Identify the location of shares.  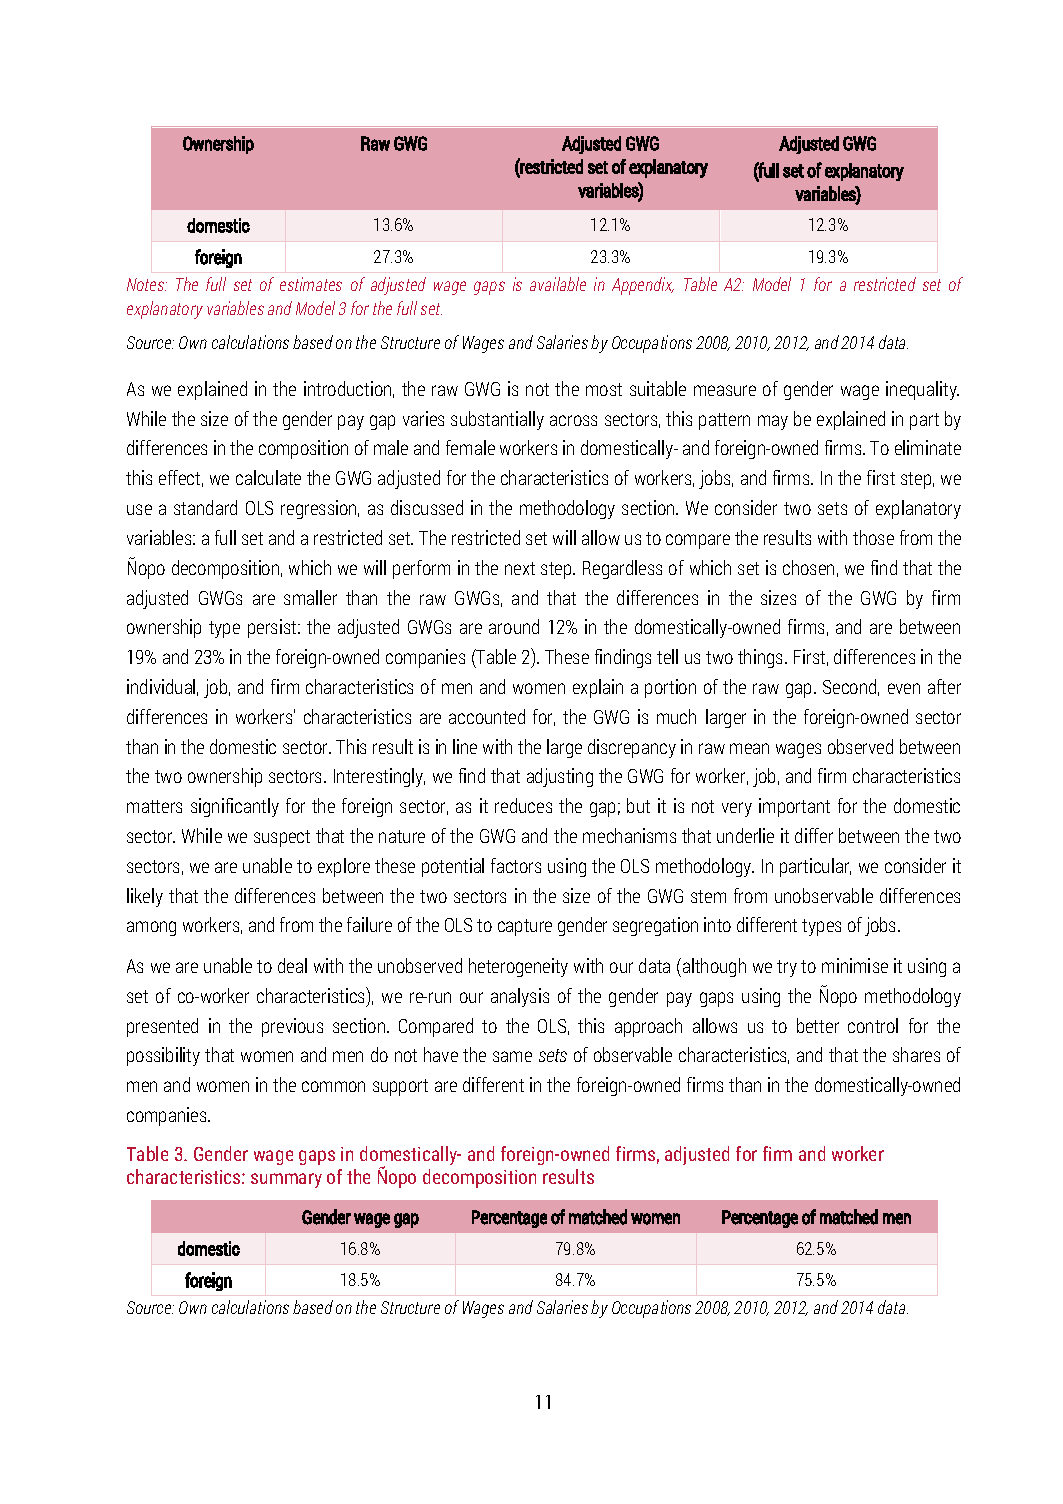
(916, 1054).
